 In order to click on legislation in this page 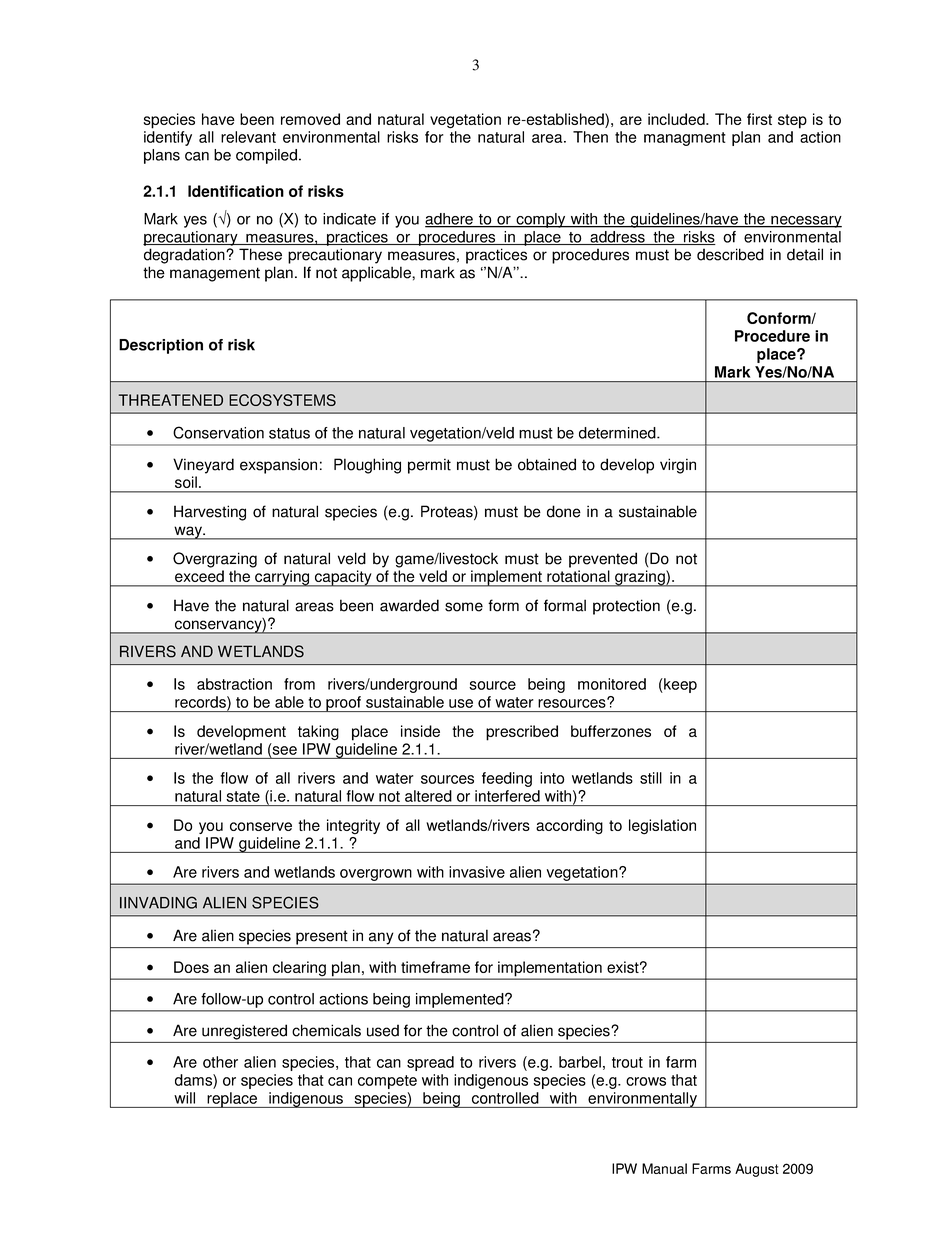, I will do `click(662, 826)`.
